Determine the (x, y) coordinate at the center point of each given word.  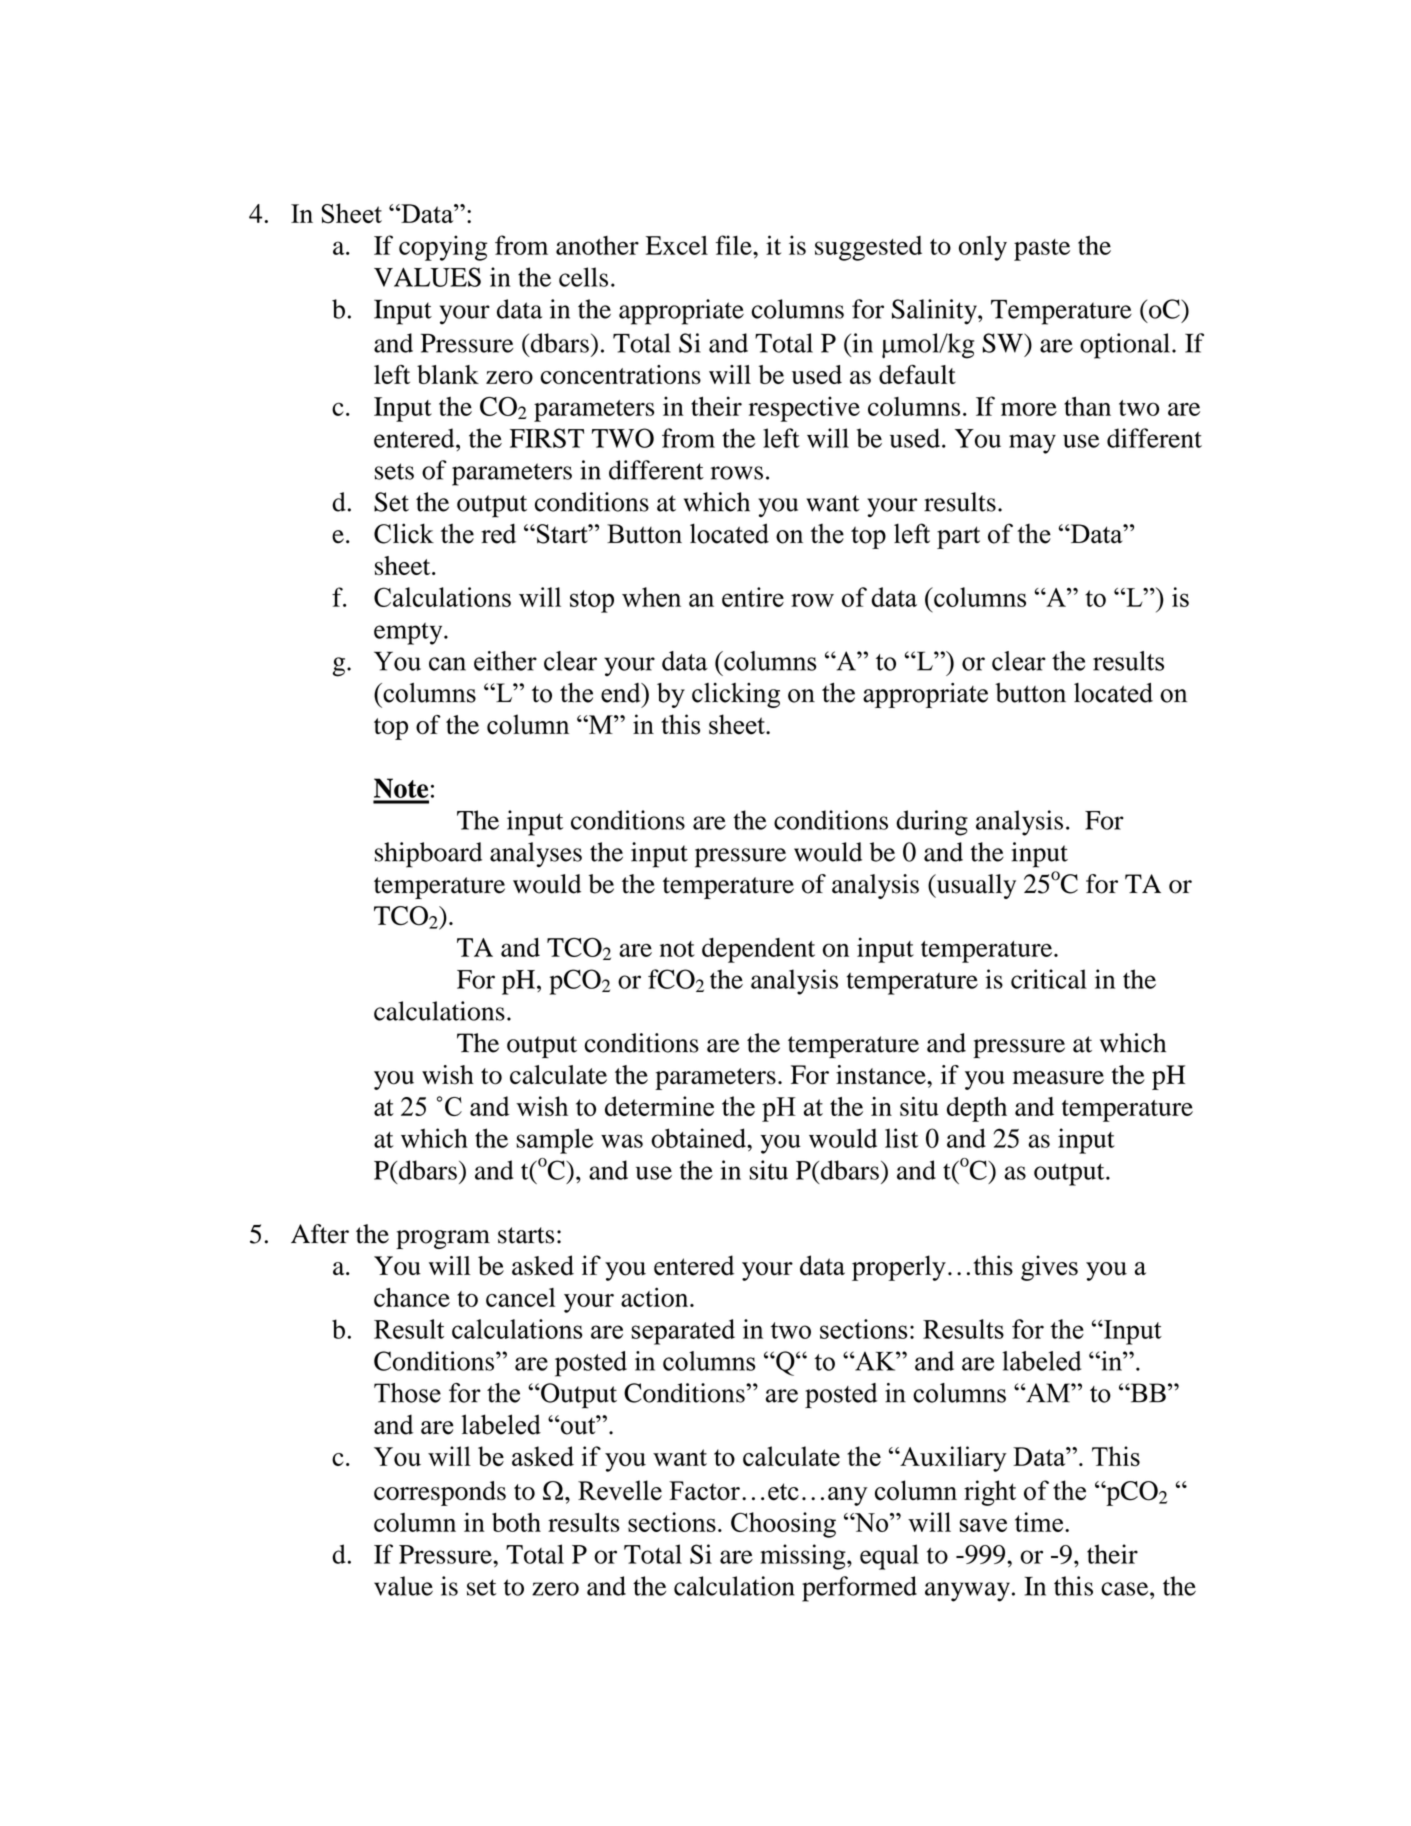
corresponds (440, 1493)
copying (443, 248)
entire (753, 597)
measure (1058, 1078)
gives (1049, 1268)
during (932, 823)
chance (412, 1297)
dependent (758, 950)
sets (394, 471)
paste (1042, 250)
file (735, 245)
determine (659, 1106)
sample (555, 1141)
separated (683, 1332)
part (958, 537)
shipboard (428, 855)
